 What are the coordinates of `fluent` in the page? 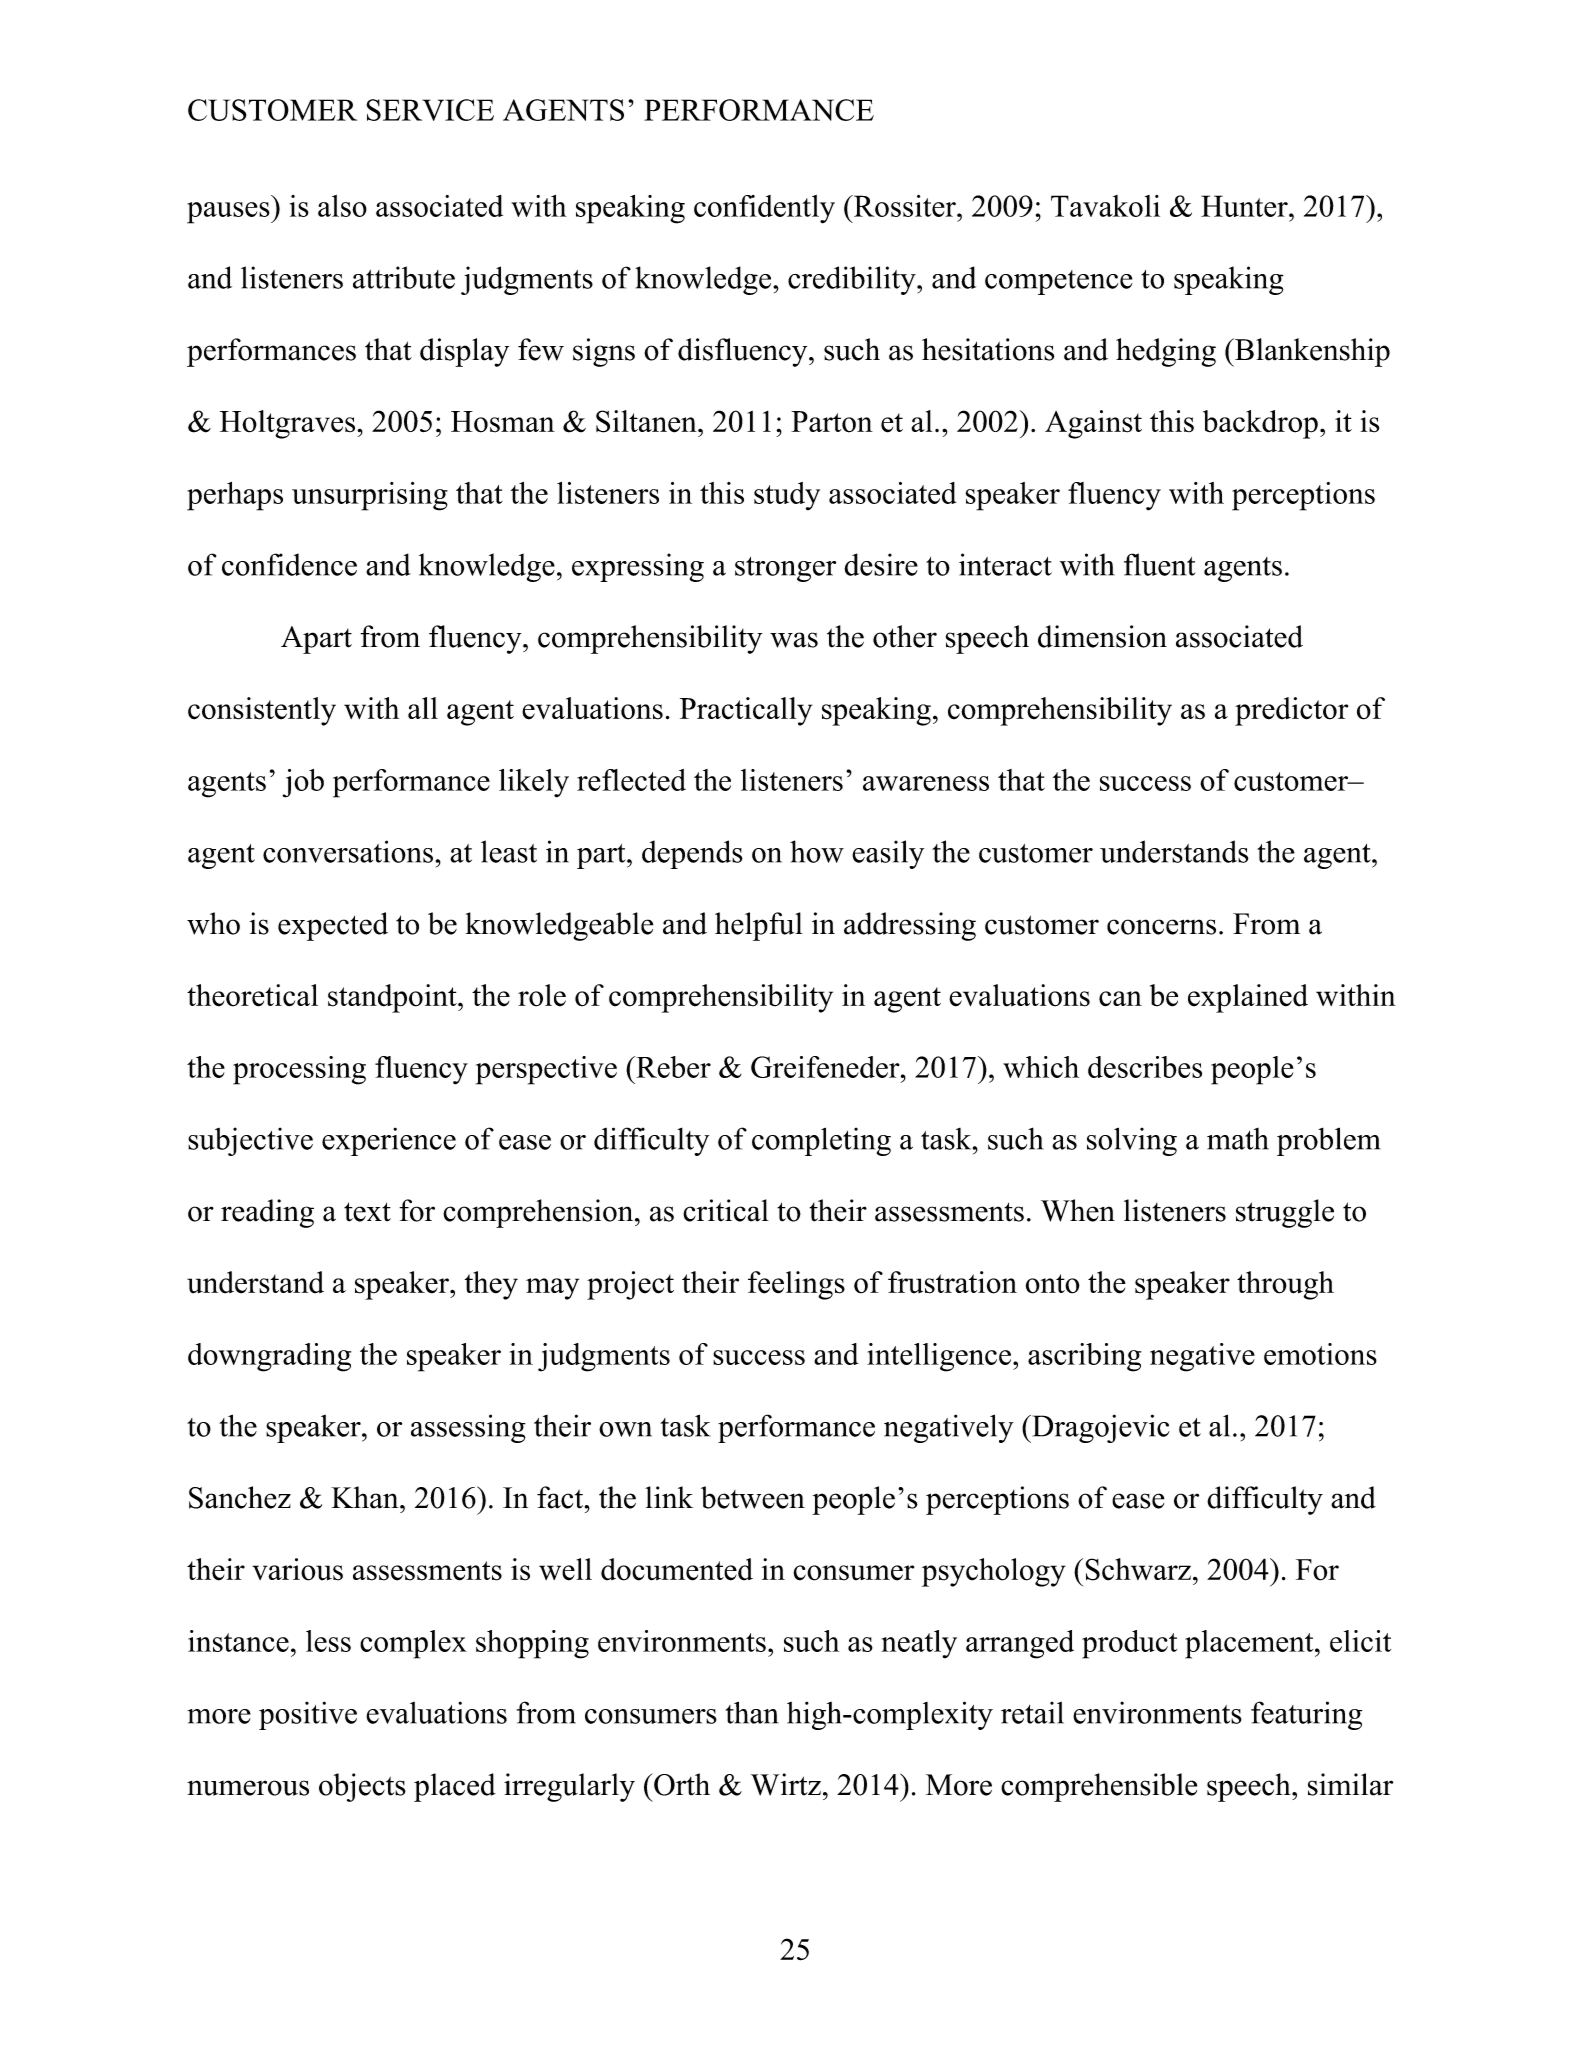 It's located at (1159, 564).
